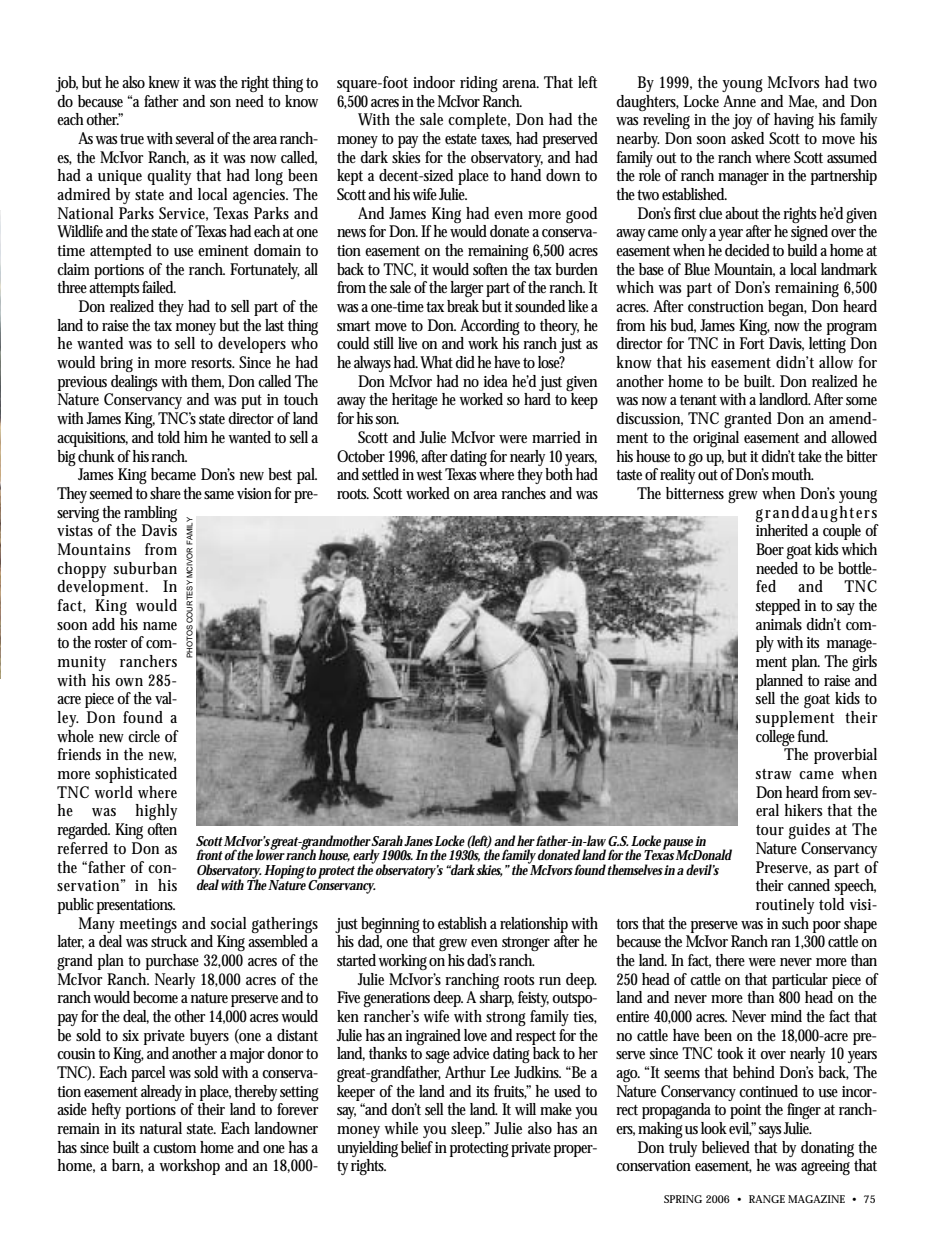 This page has width=952, height=1233. I want to click on having, so click(794, 121).
